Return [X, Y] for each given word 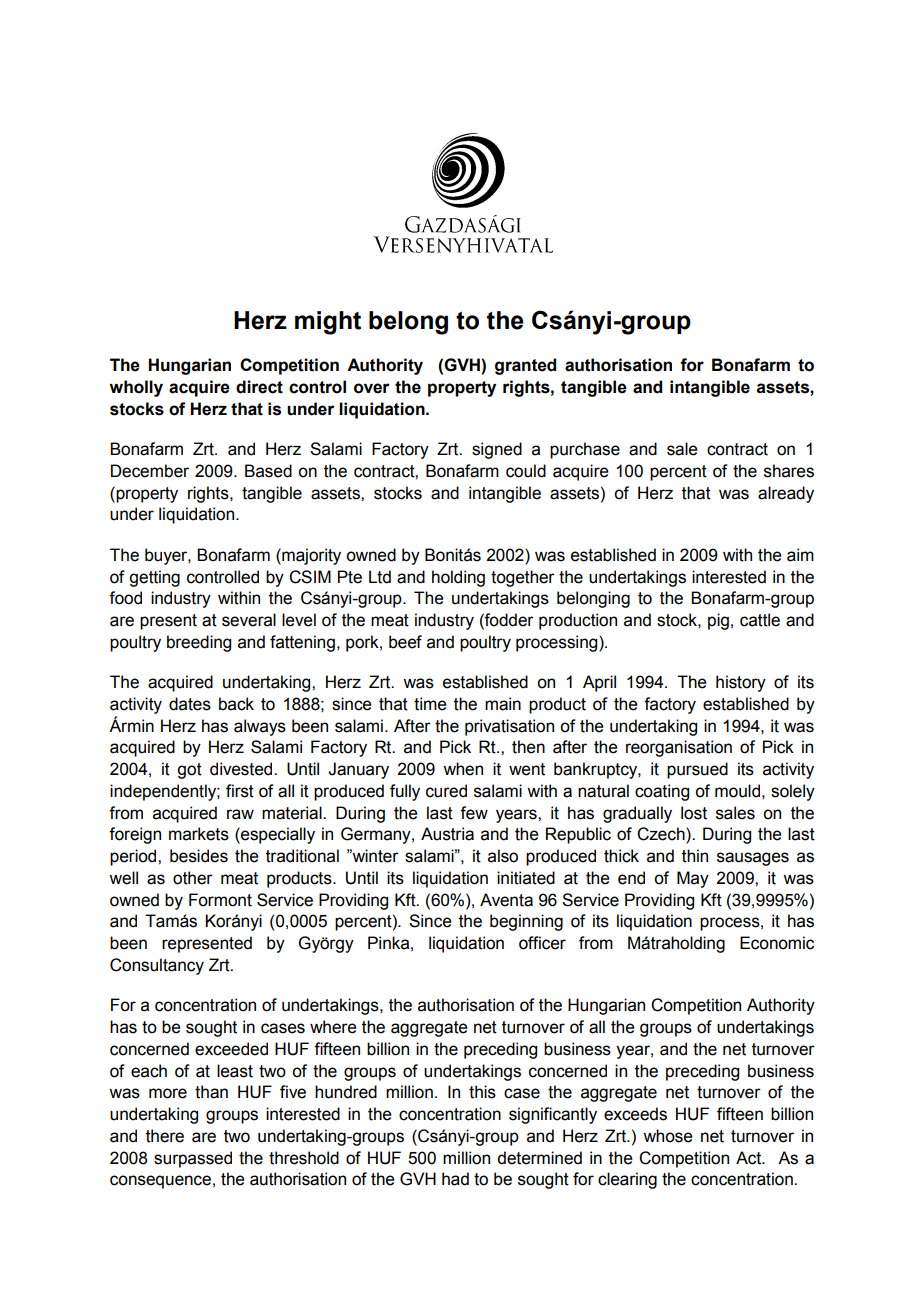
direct [259, 387]
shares [789, 471]
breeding [199, 643]
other [193, 878]
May [693, 879]
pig [718, 621]
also [503, 856]
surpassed [193, 1159]
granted [525, 366]
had [455, 1179]
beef [405, 642]
